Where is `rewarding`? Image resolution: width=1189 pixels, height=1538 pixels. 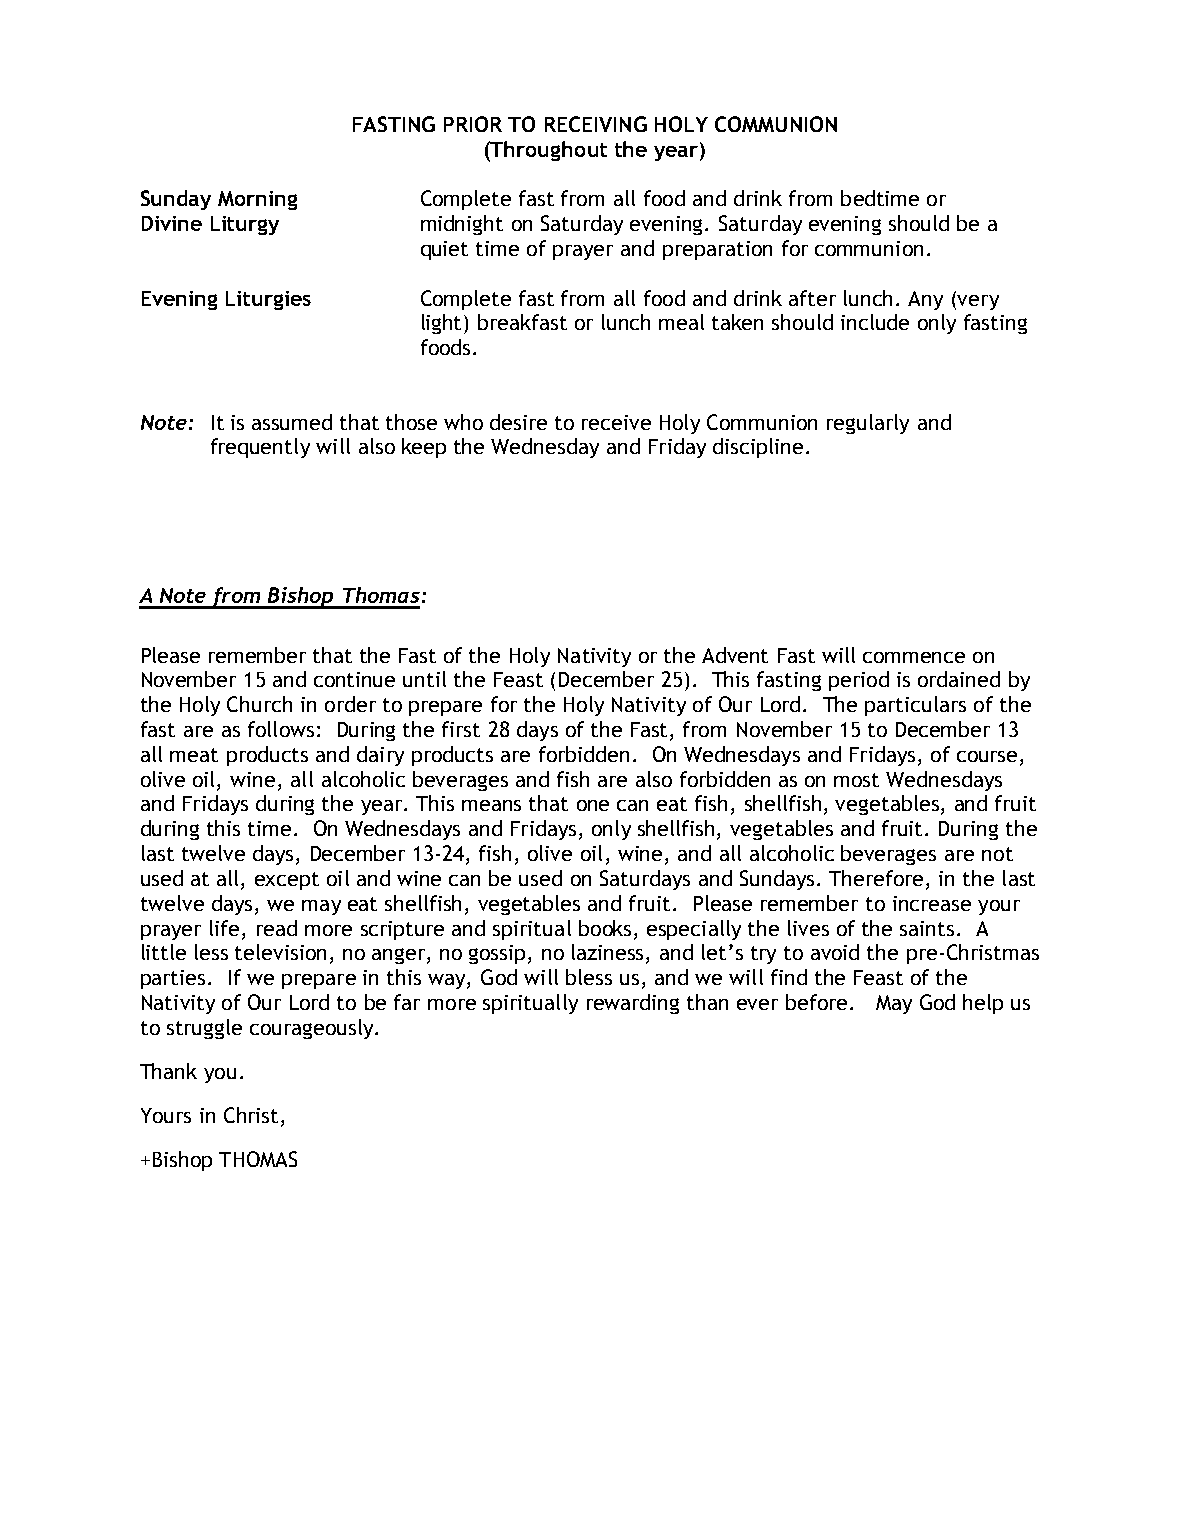 rewarding is located at coordinates (633, 1004).
